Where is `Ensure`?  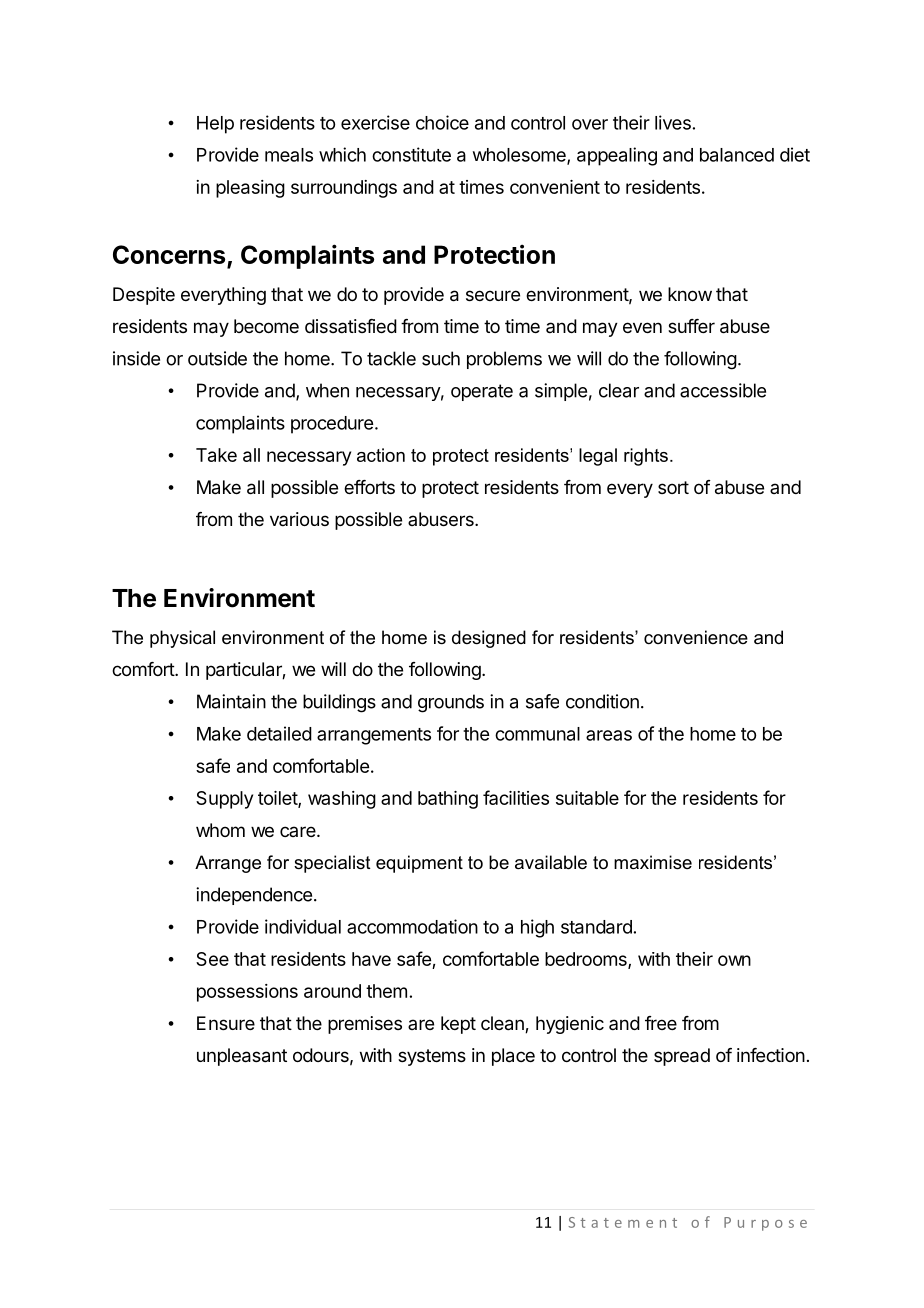
Ensure is located at coordinates (226, 1023).
